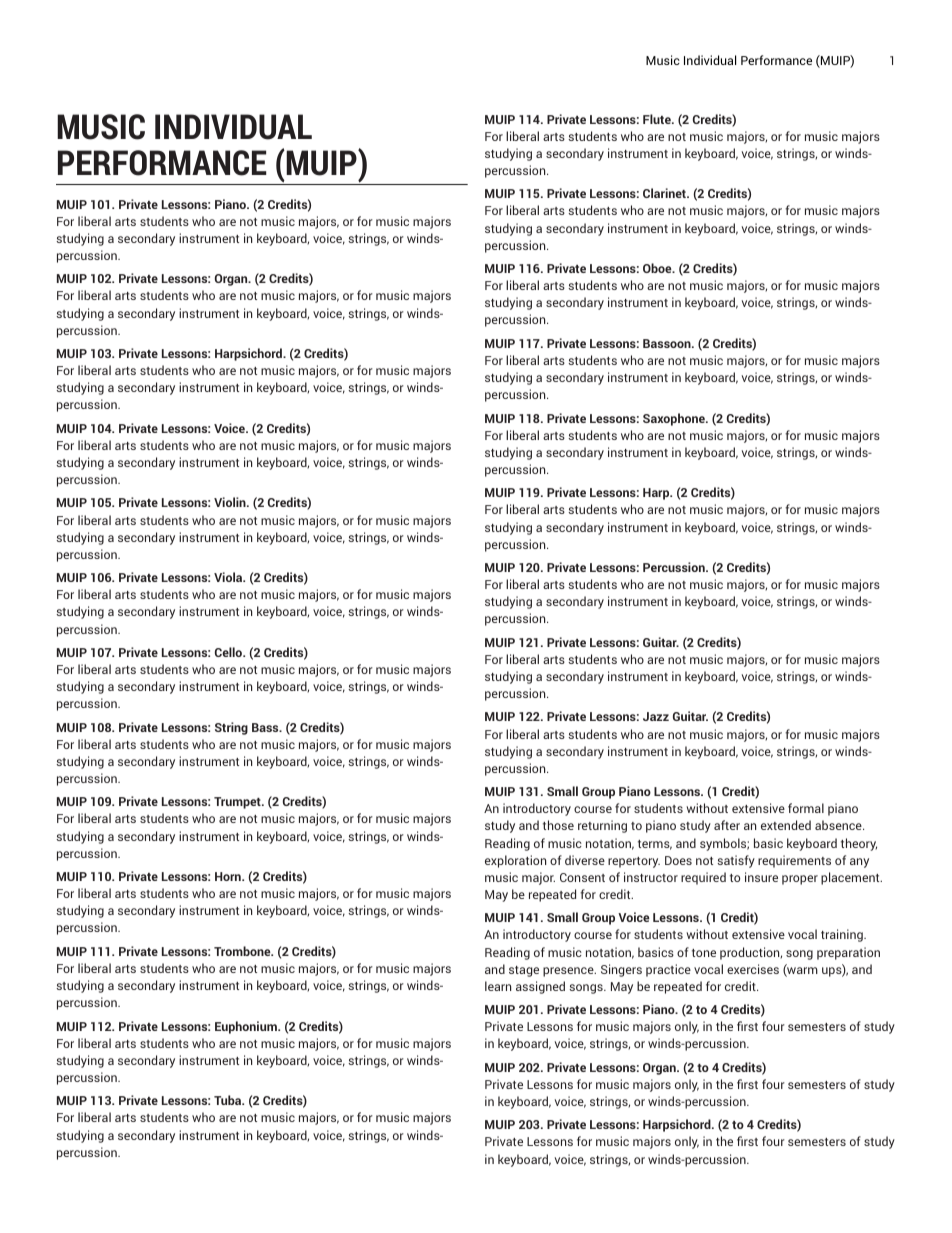 The width and height of the image is (952, 1233). I want to click on Oboe, so click(658, 268).
